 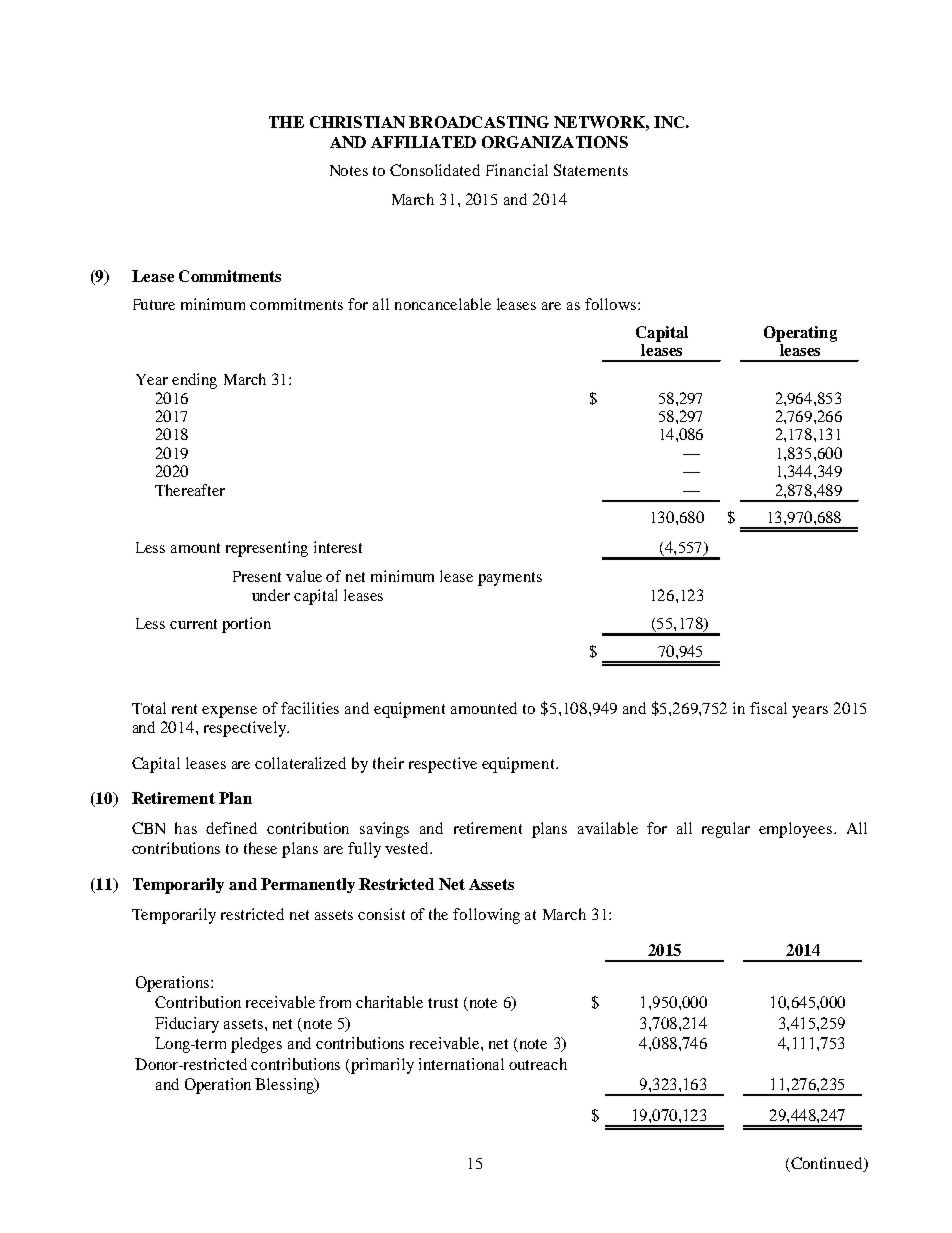 What do you see at coordinates (828, 1163) in the screenshot?
I see `Continued` at bounding box center [828, 1163].
